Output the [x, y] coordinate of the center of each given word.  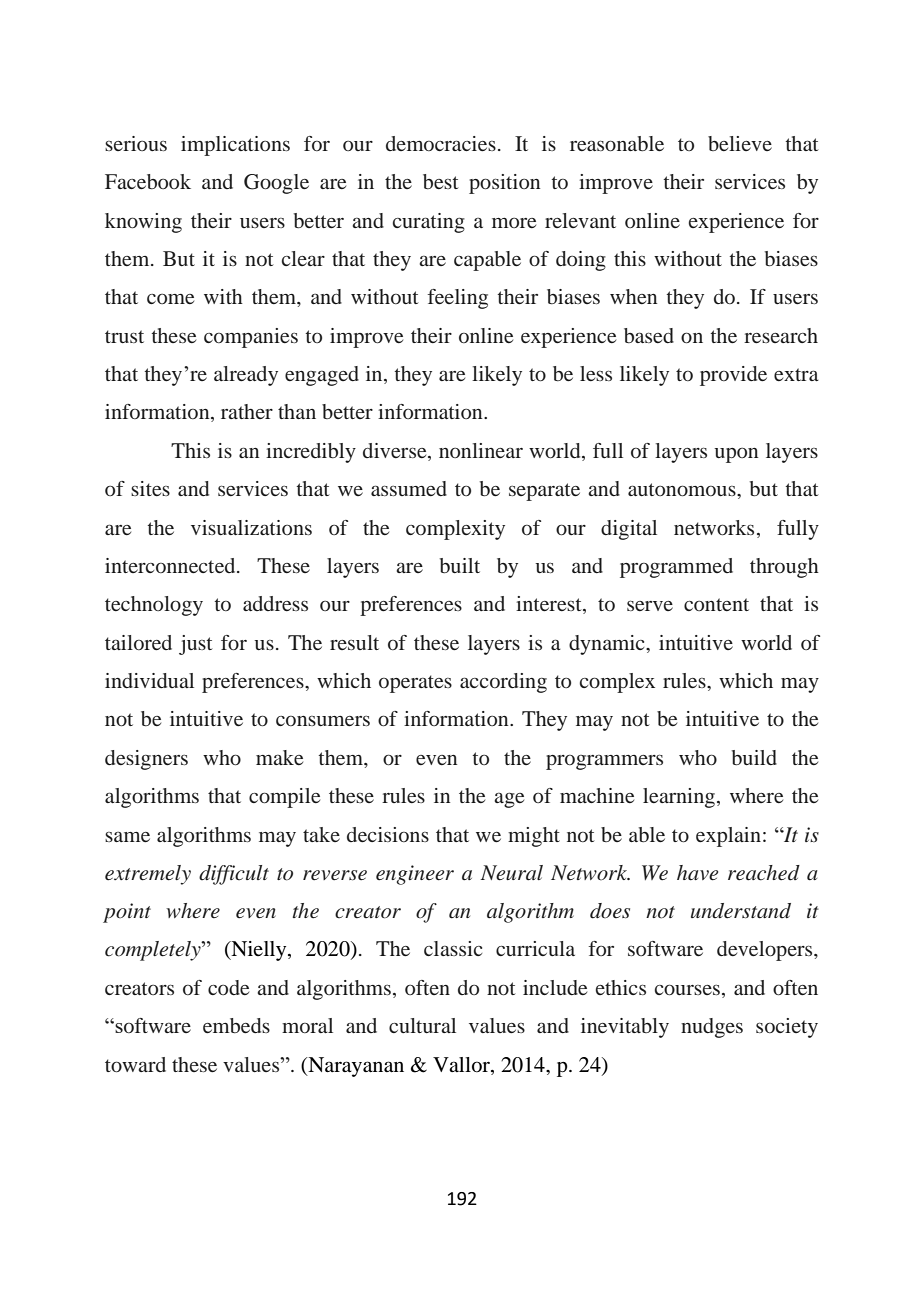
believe [740, 143]
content [716, 604]
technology [154, 606]
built [460, 565]
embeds [236, 1025]
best [441, 181]
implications [235, 146]
